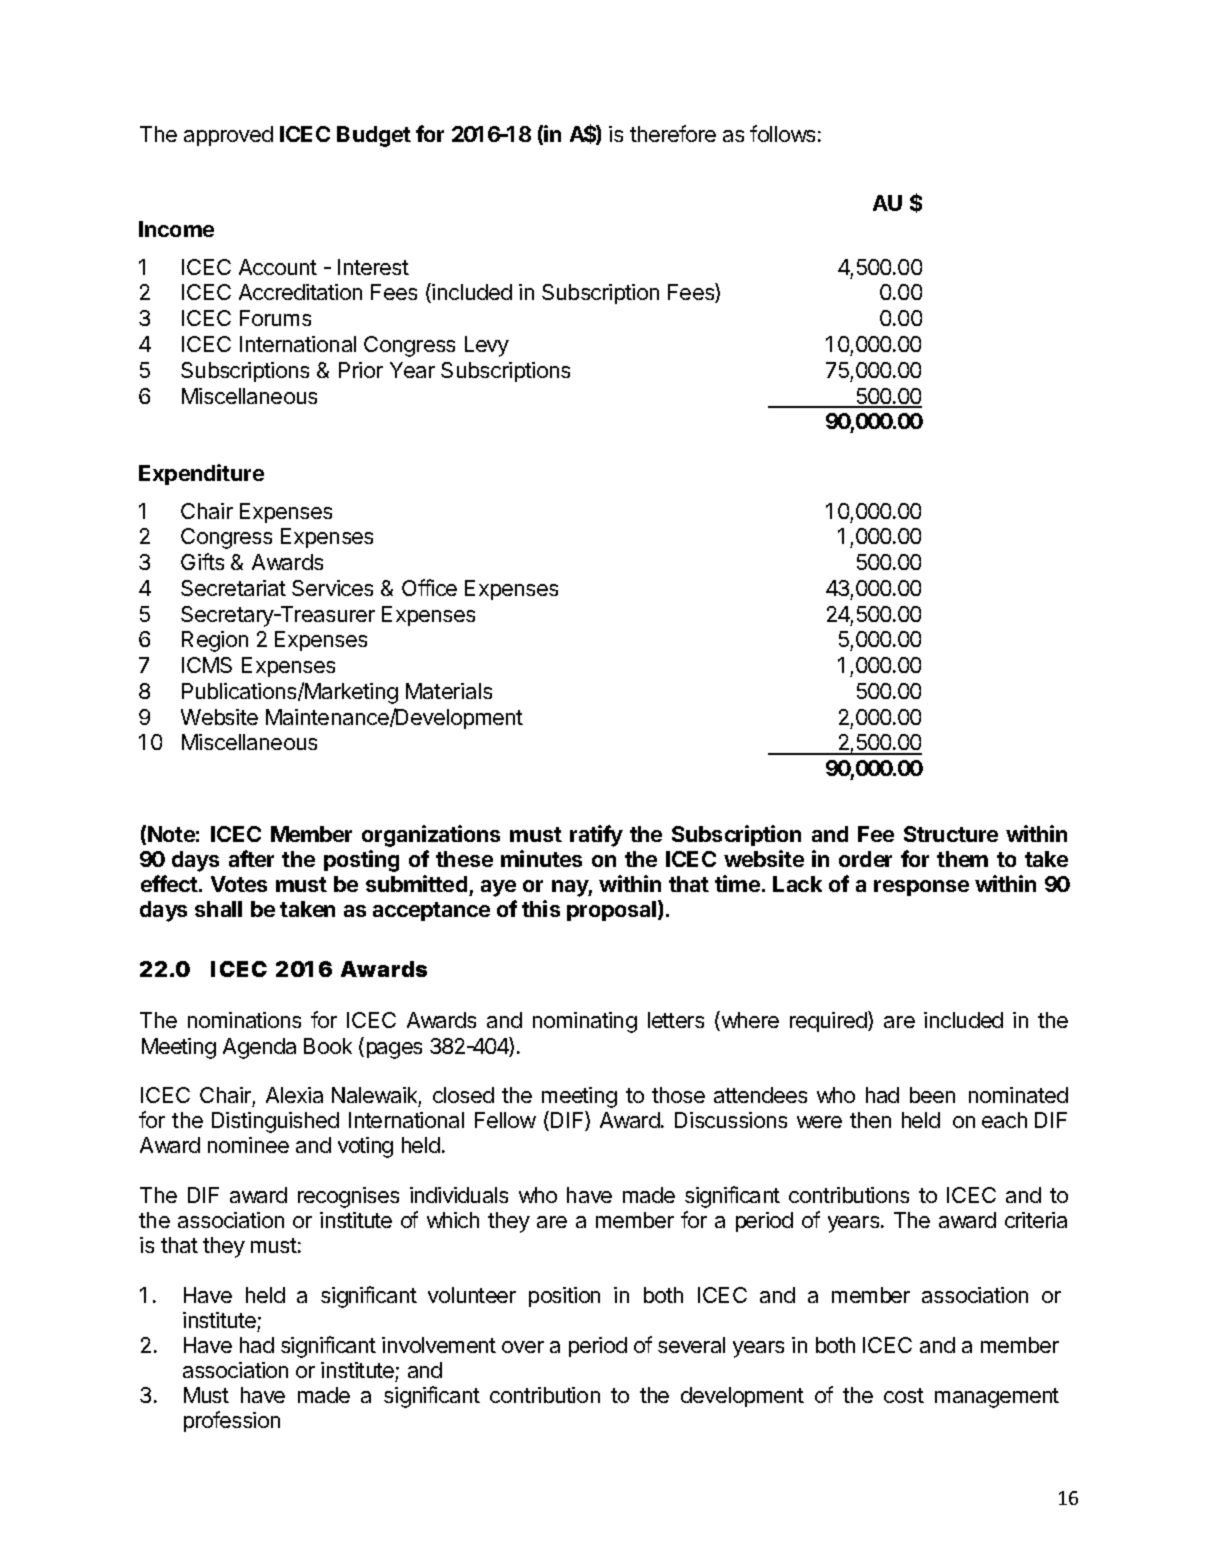 The height and width of the page is (1563, 1208). What do you see at coordinates (251, 858) in the page?
I see `after` at bounding box center [251, 858].
